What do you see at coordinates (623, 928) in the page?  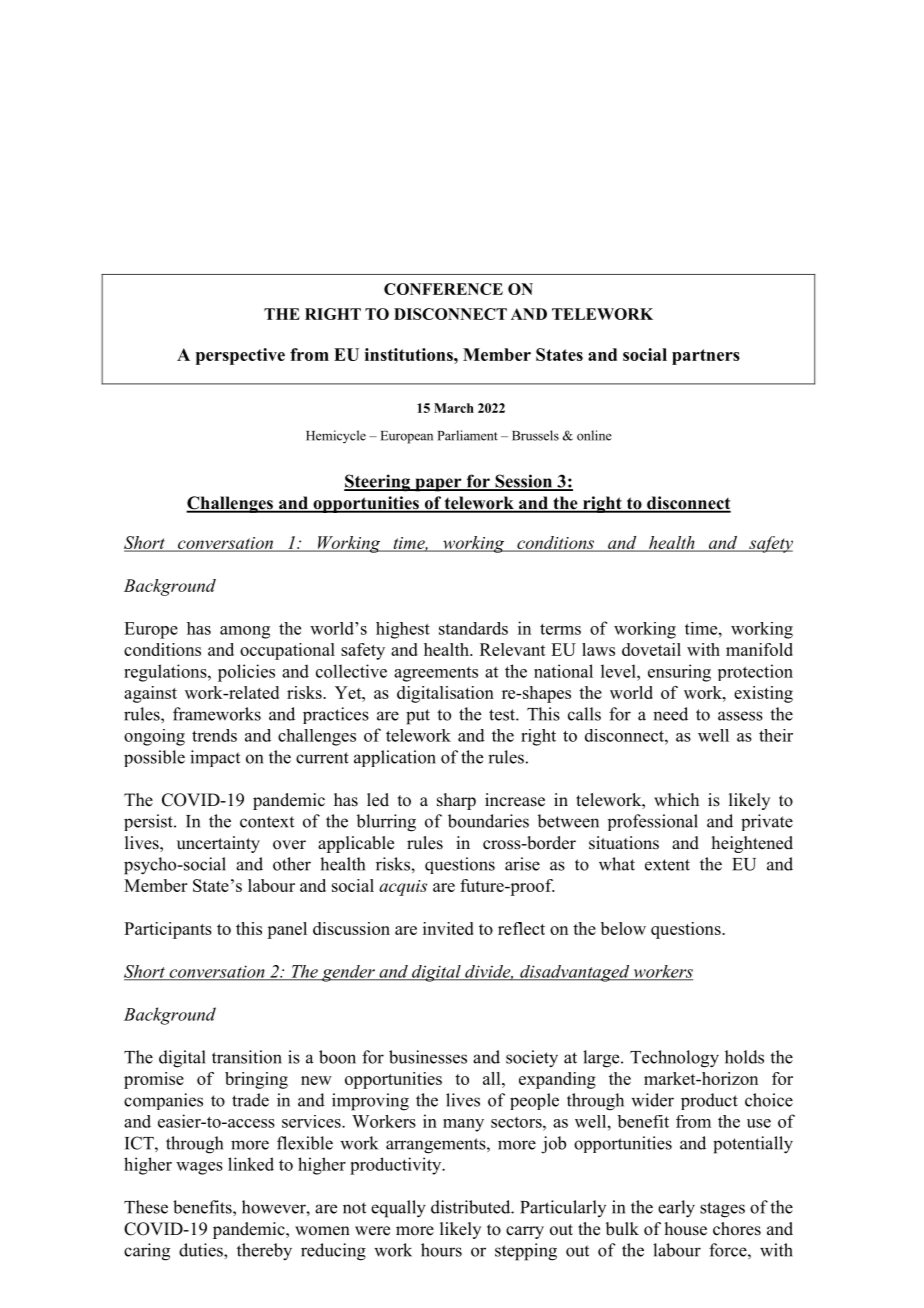 I see `below` at bounding box center [623, 928].
